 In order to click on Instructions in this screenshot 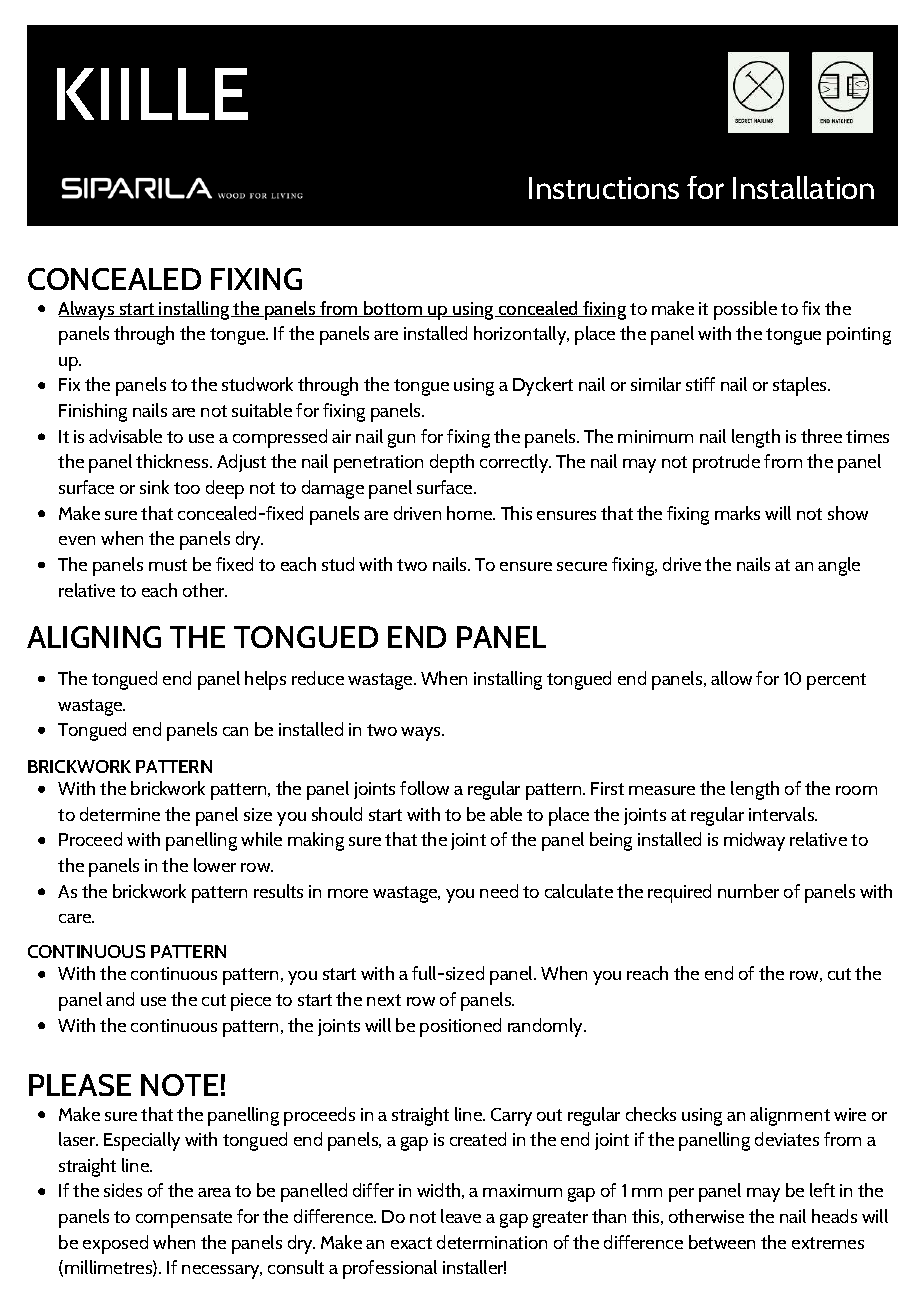, I will do `click(604, 188)`.
